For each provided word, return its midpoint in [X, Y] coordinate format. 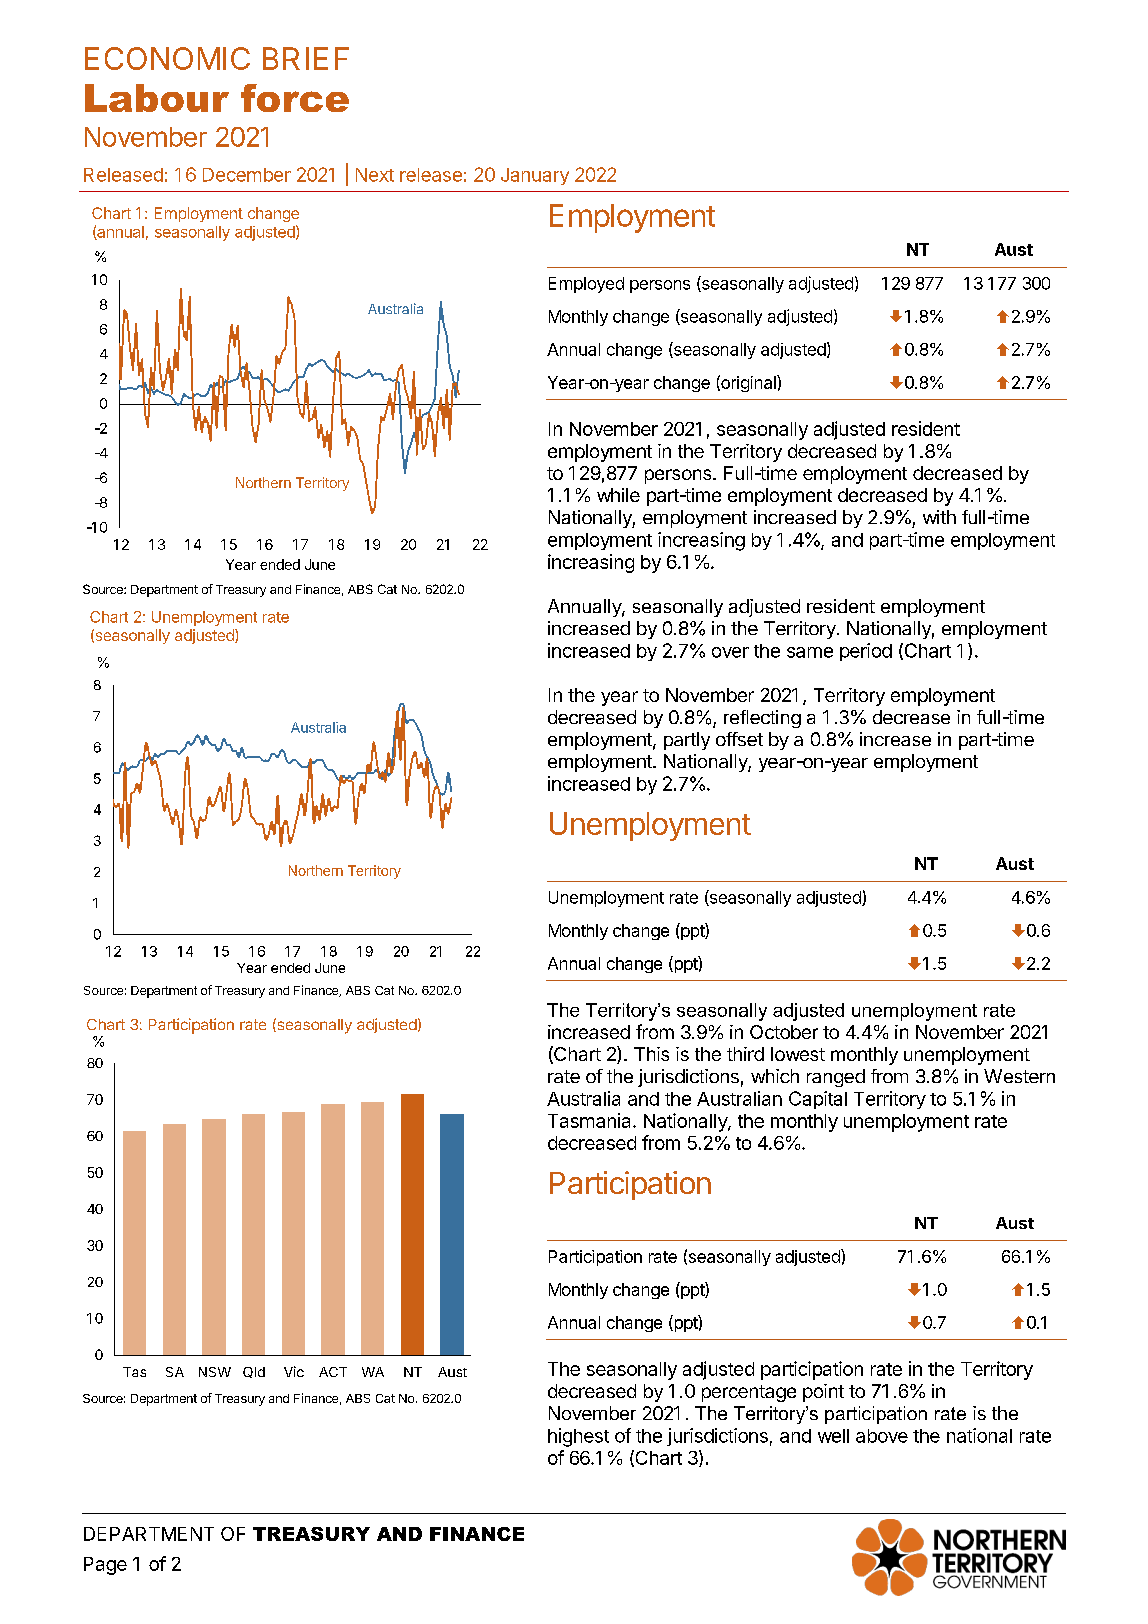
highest [578, 1437]
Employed [586, 285]
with [939, 517]
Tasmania [591, 1120]
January [535, 176]
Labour [157, 98]
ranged [836, 1078]
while [618, 495]
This [651, 1054]
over [730, 652]
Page [105, 1566]
